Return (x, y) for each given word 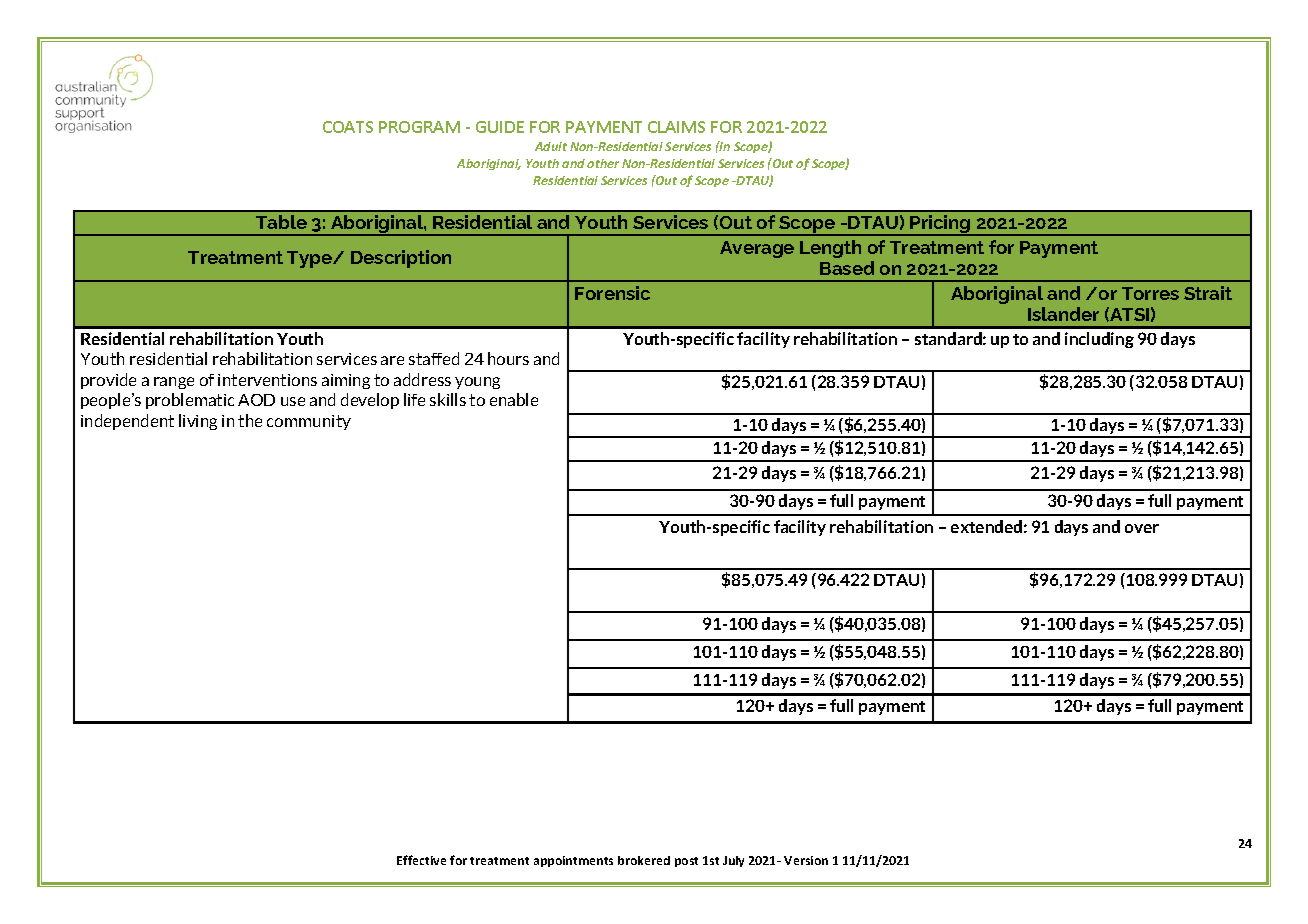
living (198, 422)
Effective (421, 860)
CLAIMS (676, 127)
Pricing (941, 225)
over (1142, 528)
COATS (348, 127)
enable (514, 399)
